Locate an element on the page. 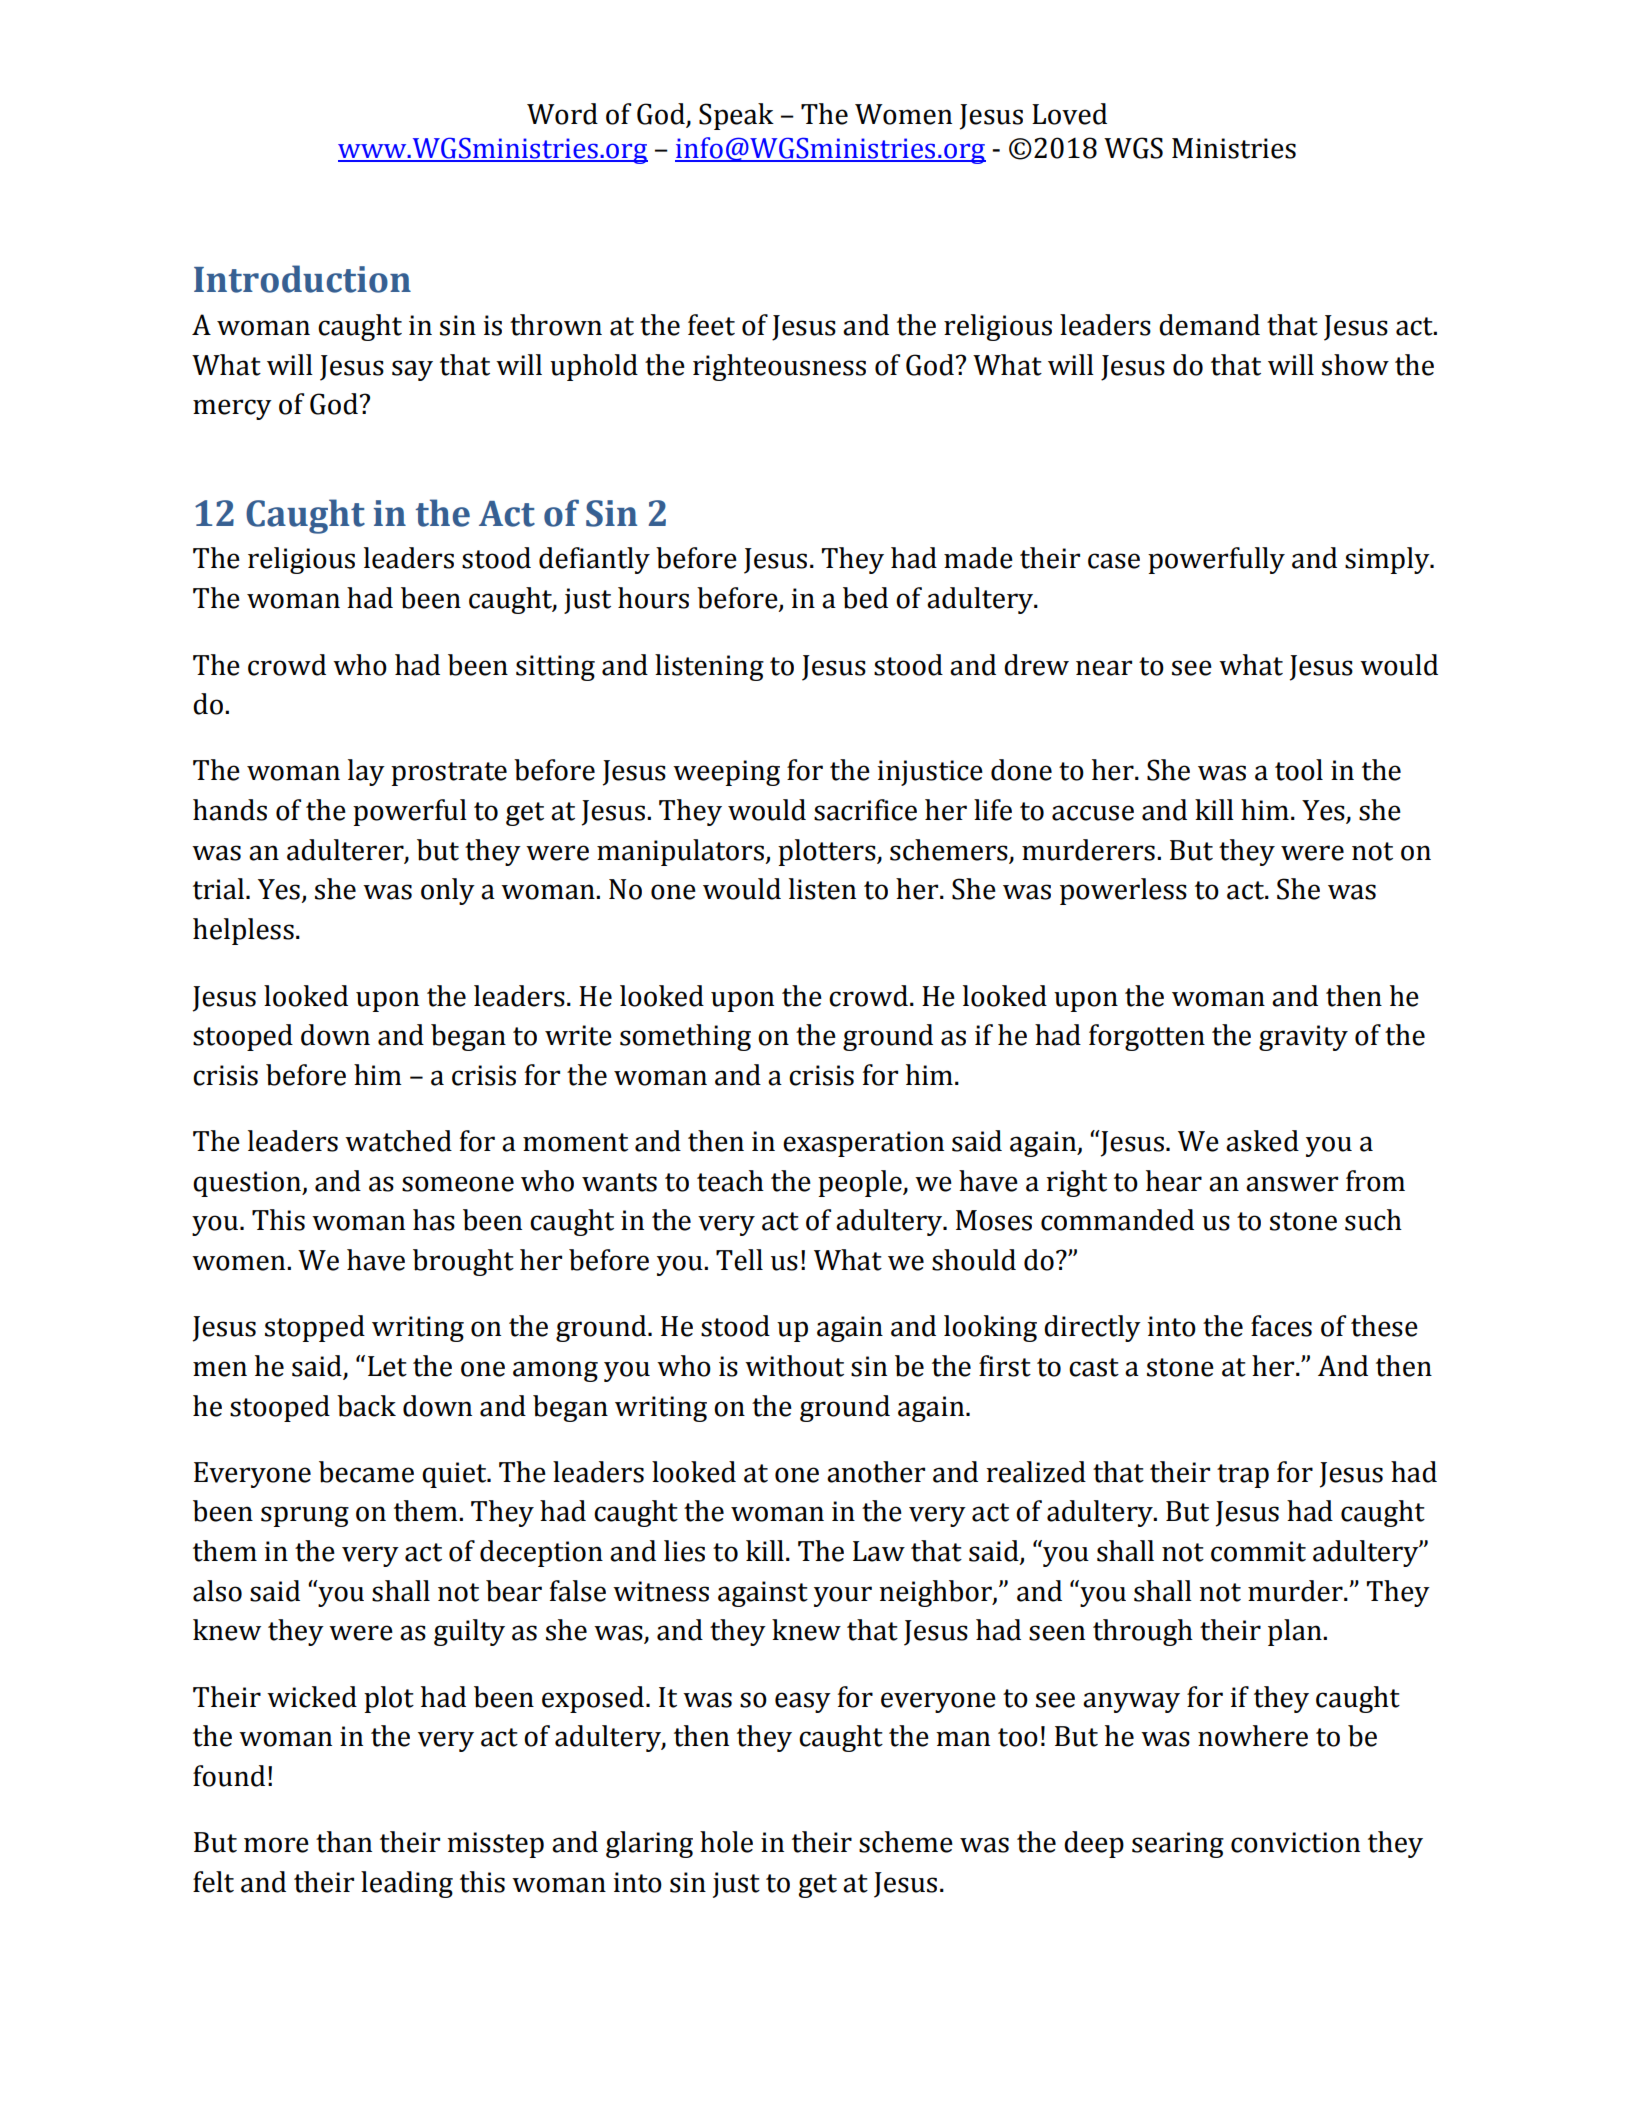 The width and height of the image is (1635, 2116). Tell is located at coordinates (739, 1260).
